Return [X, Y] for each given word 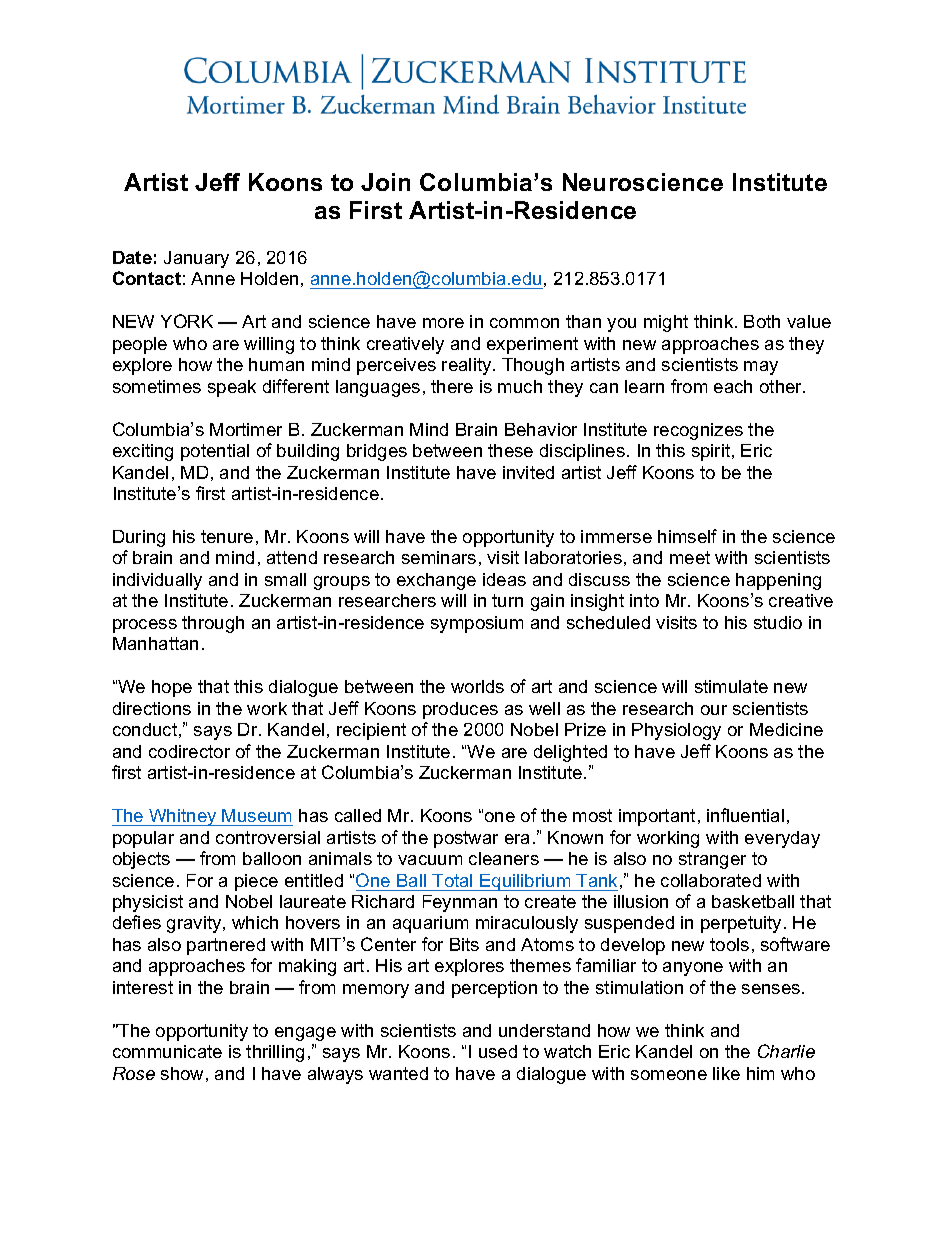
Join [385, 182]
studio [778, 622]
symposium [477, 624]
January [196, 259]
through [213, 624]
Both [762, 321]
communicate [167, 1051]
